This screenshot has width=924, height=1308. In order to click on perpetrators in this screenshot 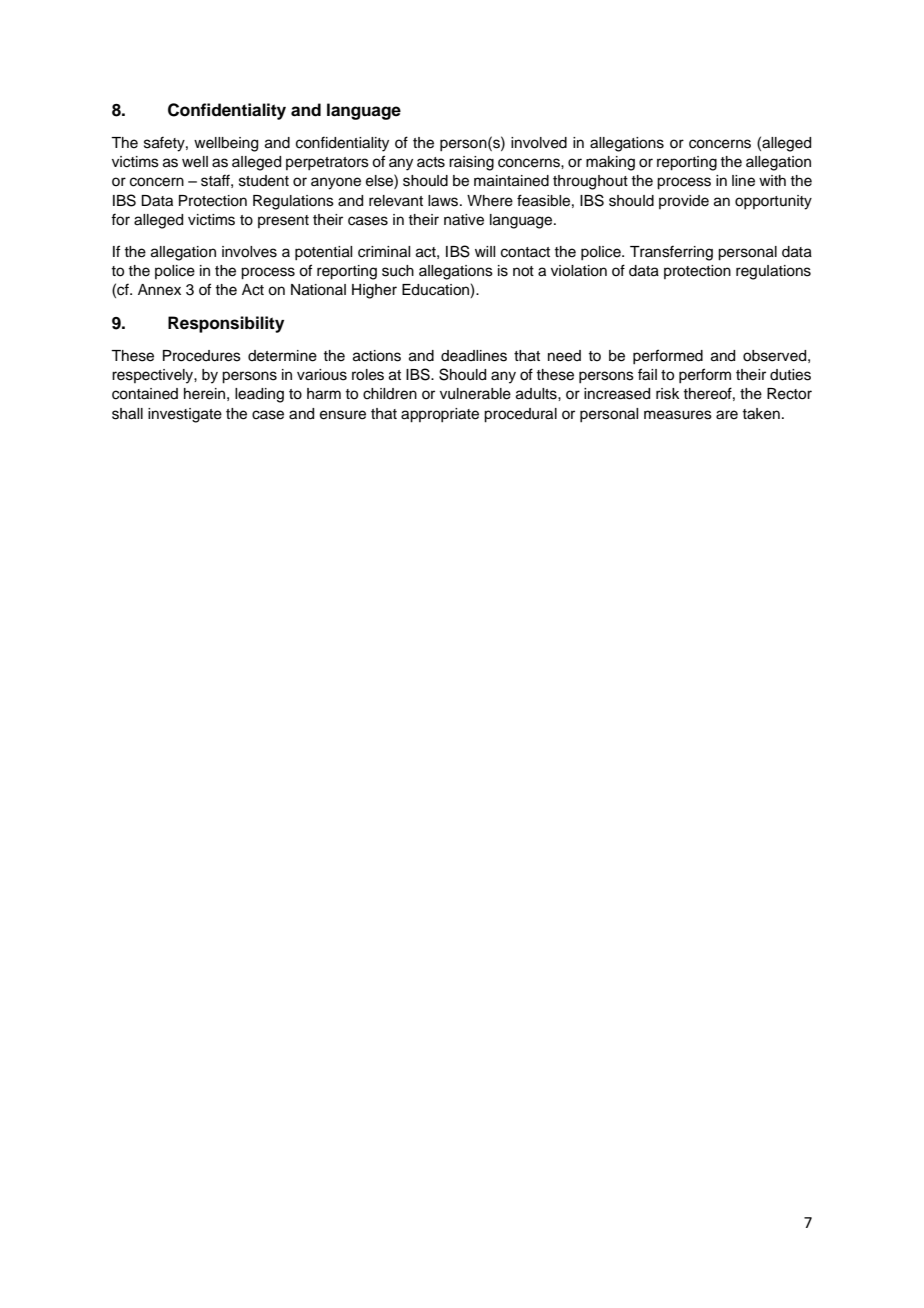, I will do `click(327, 163)`.
